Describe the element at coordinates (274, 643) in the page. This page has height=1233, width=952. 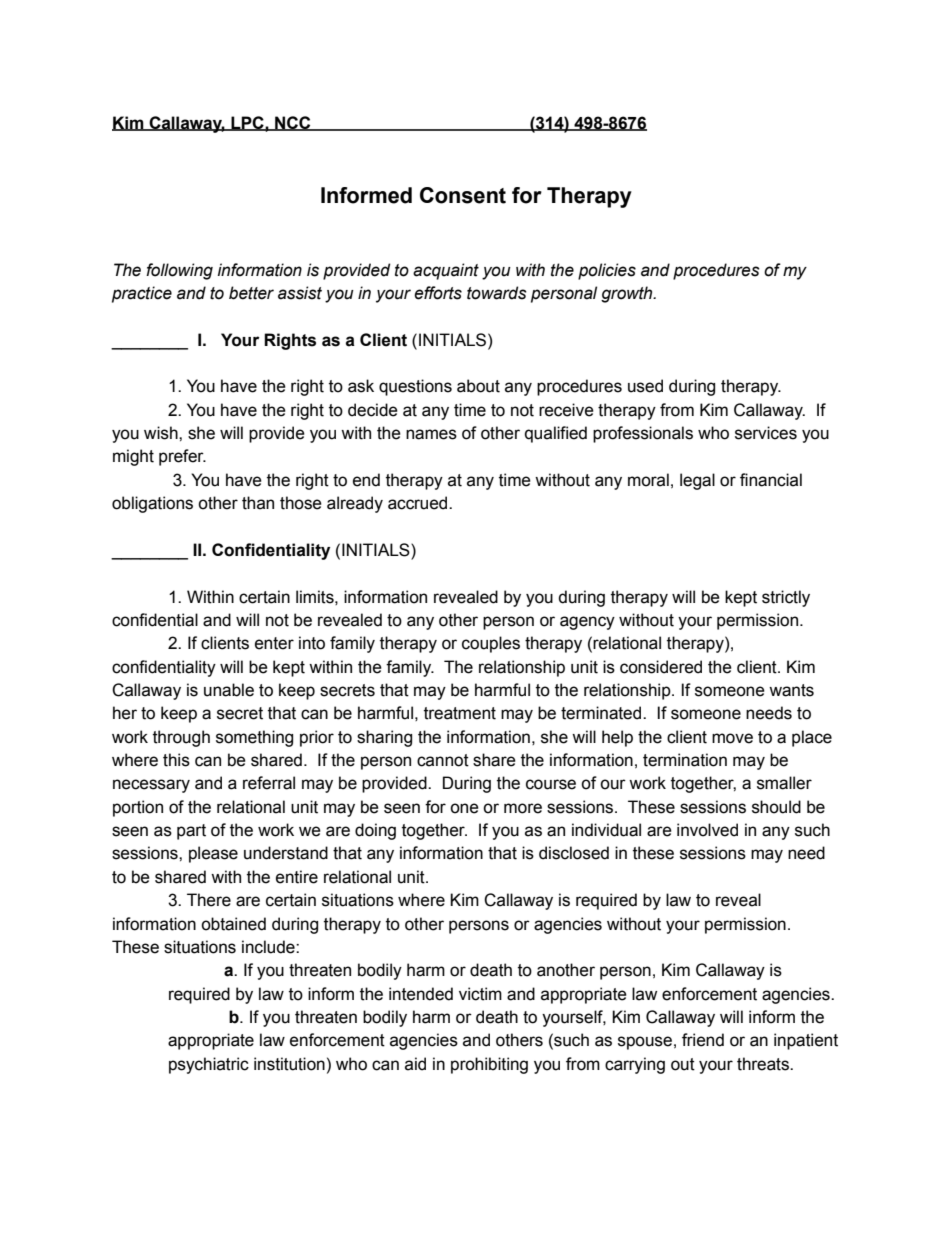
I see `enter` at that location.
